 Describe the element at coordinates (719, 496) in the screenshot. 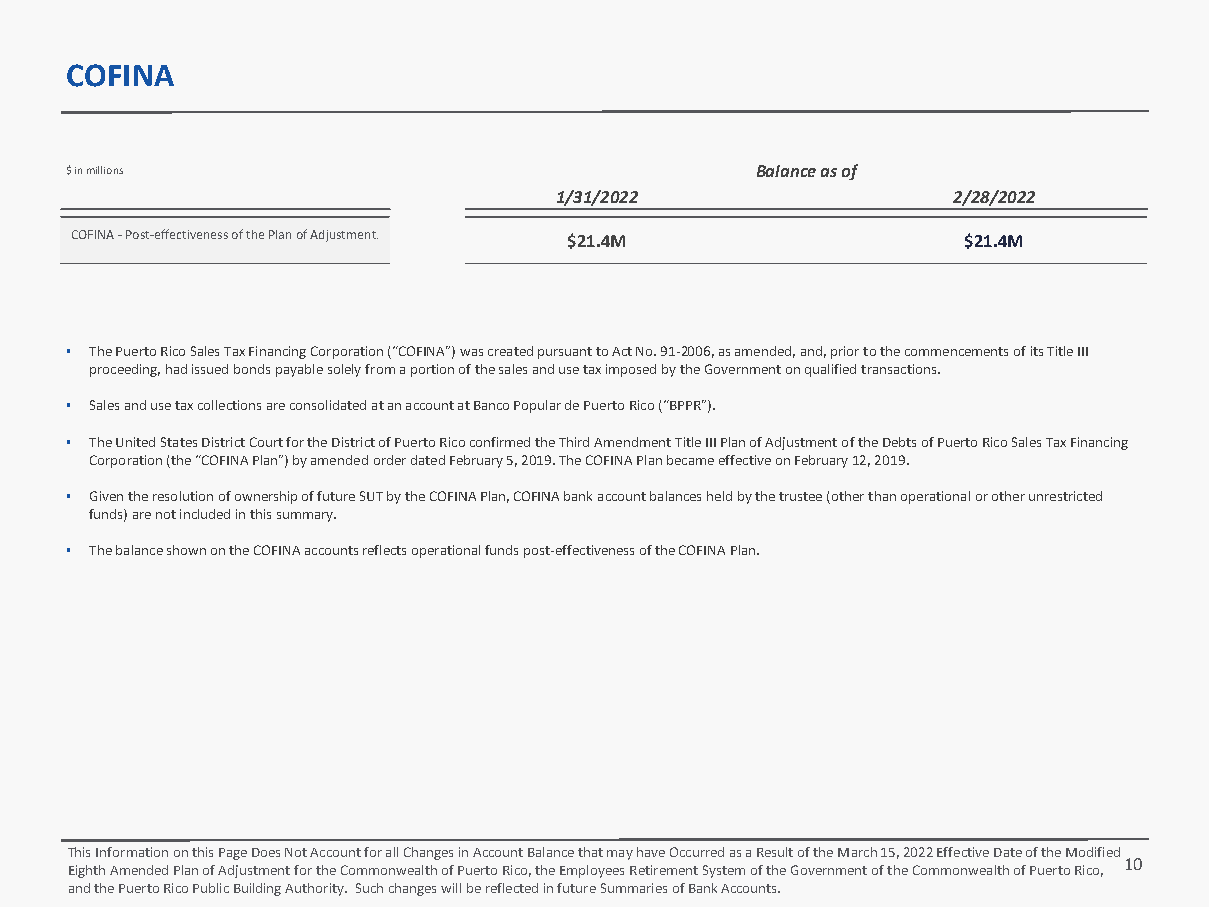

I see `held` at that location.
